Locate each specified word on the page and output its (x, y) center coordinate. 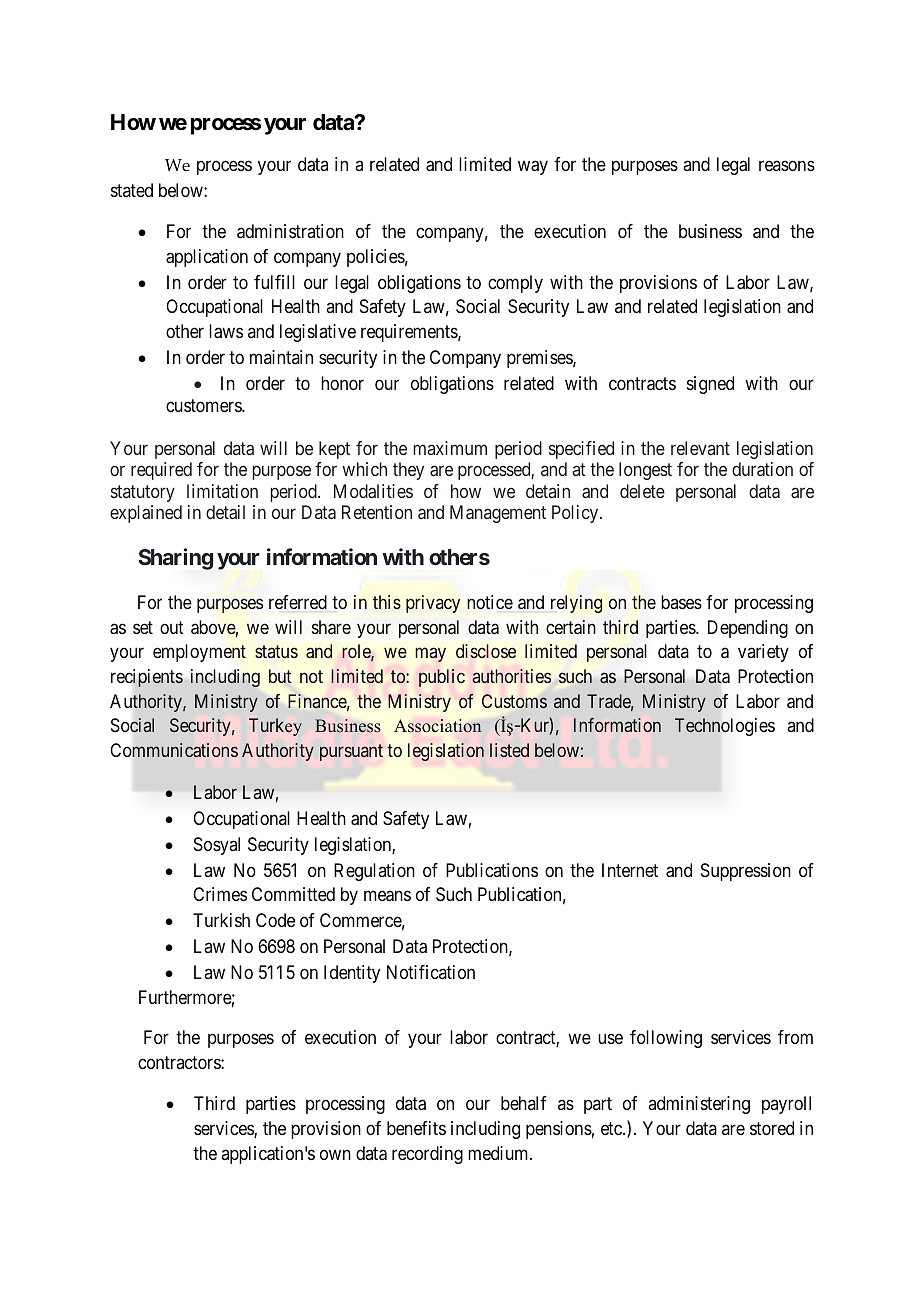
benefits (416, 1128)
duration (762, 469)
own (335, 1154)
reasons (787, 166)
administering (699, 1105)
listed (509, 750)
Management (498, 514)
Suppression (746, 872)
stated (132, 190)
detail (225, 512)
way (533, 168)
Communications (174, 750)
